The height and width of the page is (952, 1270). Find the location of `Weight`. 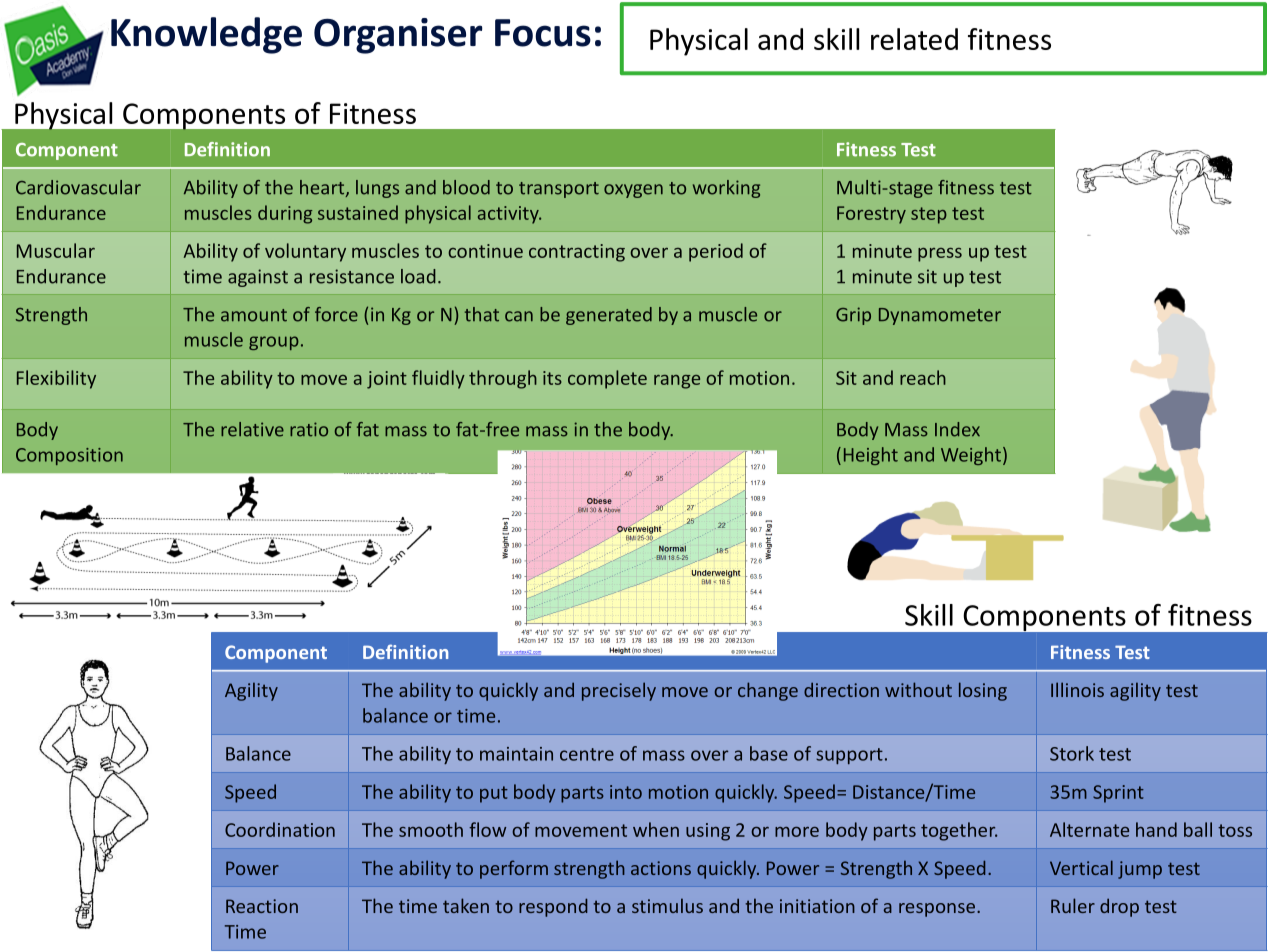

Weight is located at coordinates (971, 456).
